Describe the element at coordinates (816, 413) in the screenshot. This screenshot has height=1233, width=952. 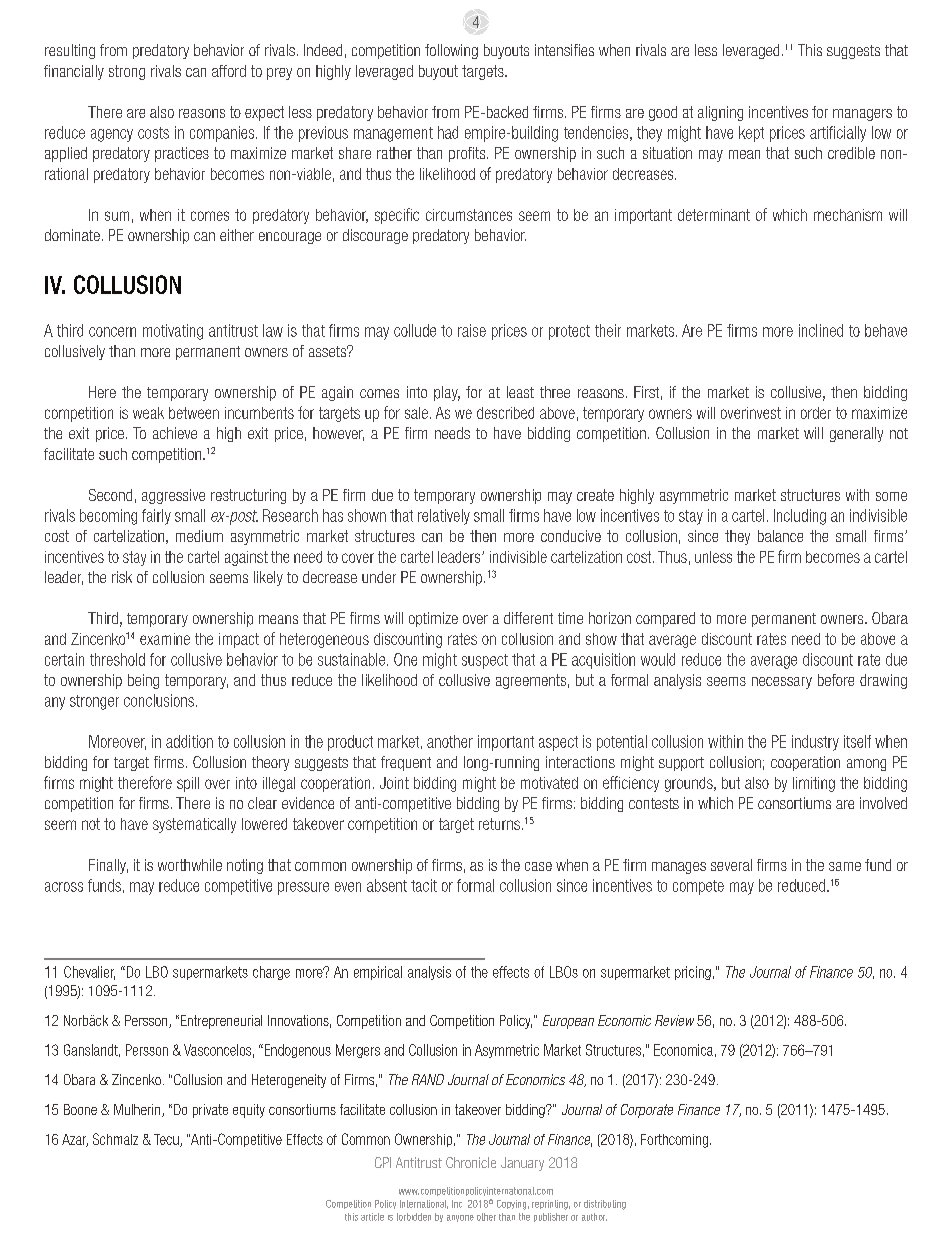
I see `order` at that location.
